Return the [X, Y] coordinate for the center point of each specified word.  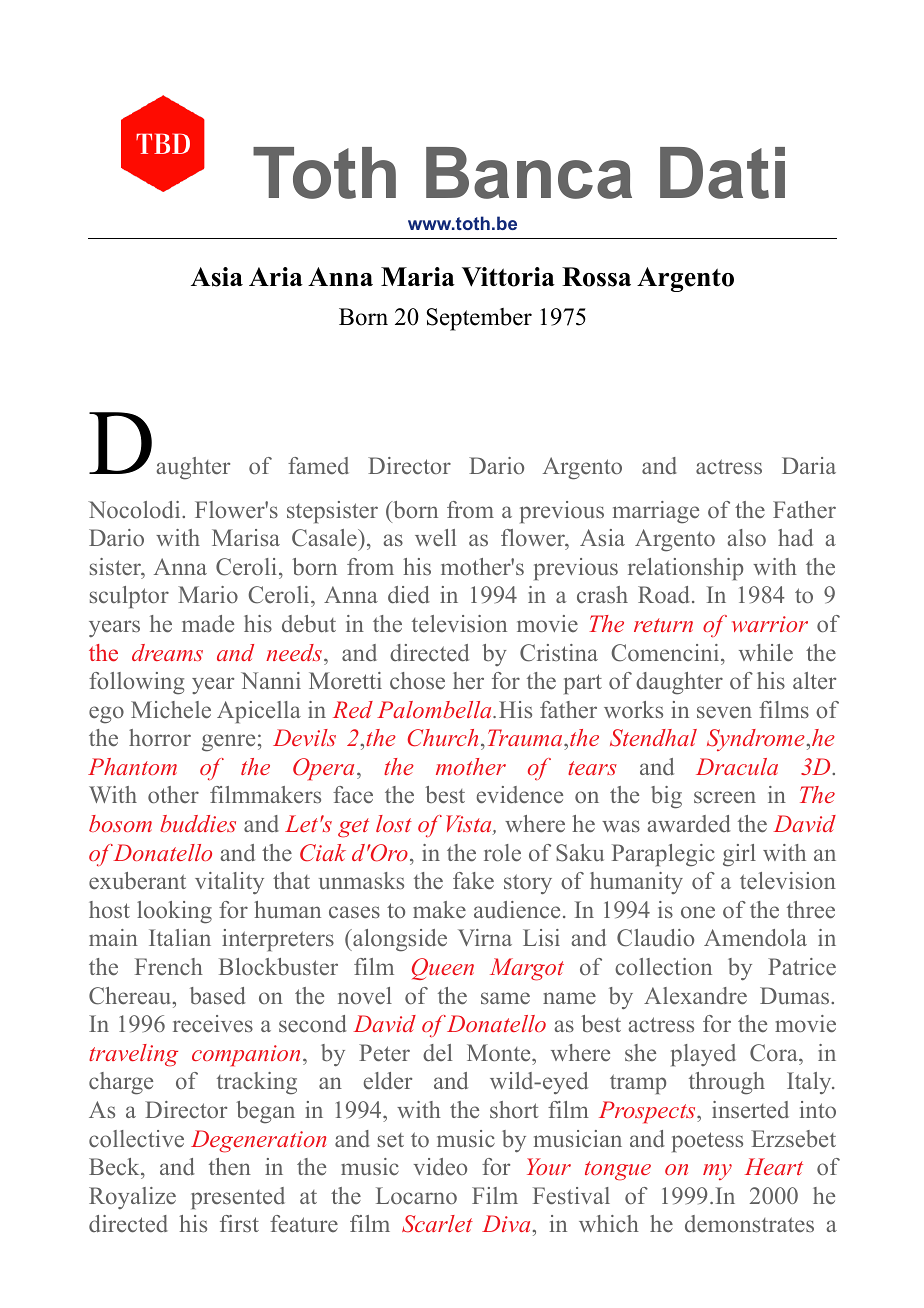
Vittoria [508, 277]
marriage [656, 512]
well [435, 537]
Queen [443, 969]
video [440, 1167]
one [698, 912]
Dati [722, 173]
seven [724, 712]
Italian [180, 937]
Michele [171, 710]
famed [318, 465]
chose [417, 681]
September [479, 319]
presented [238, 1198]
